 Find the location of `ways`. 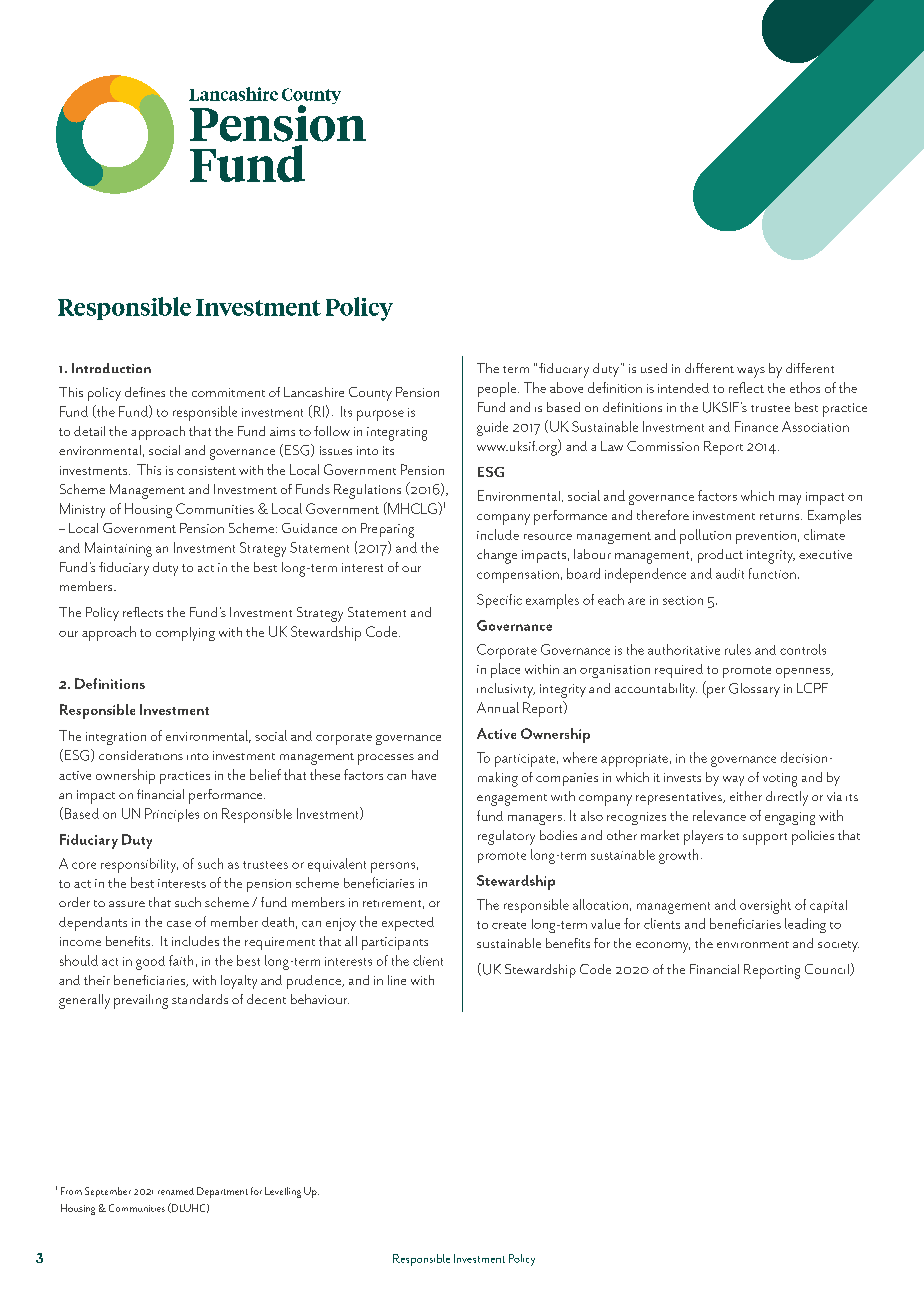

ways is located at coordinates (751, 372).
